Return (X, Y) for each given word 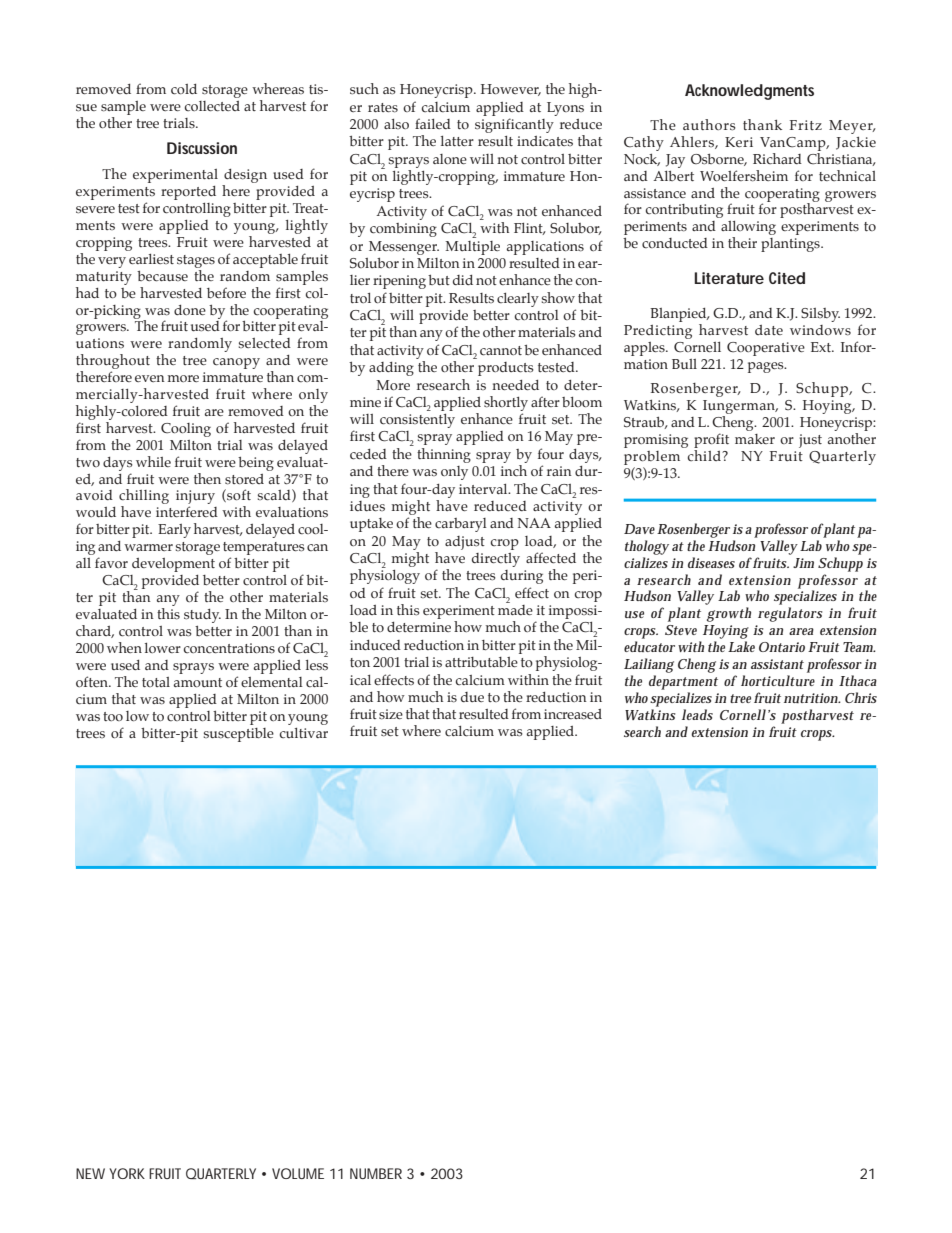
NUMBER (376, 1173)
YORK (127, 1173)
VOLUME (298, 1173)
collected (212, 106)
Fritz (806, 125)
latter (457, 141)
